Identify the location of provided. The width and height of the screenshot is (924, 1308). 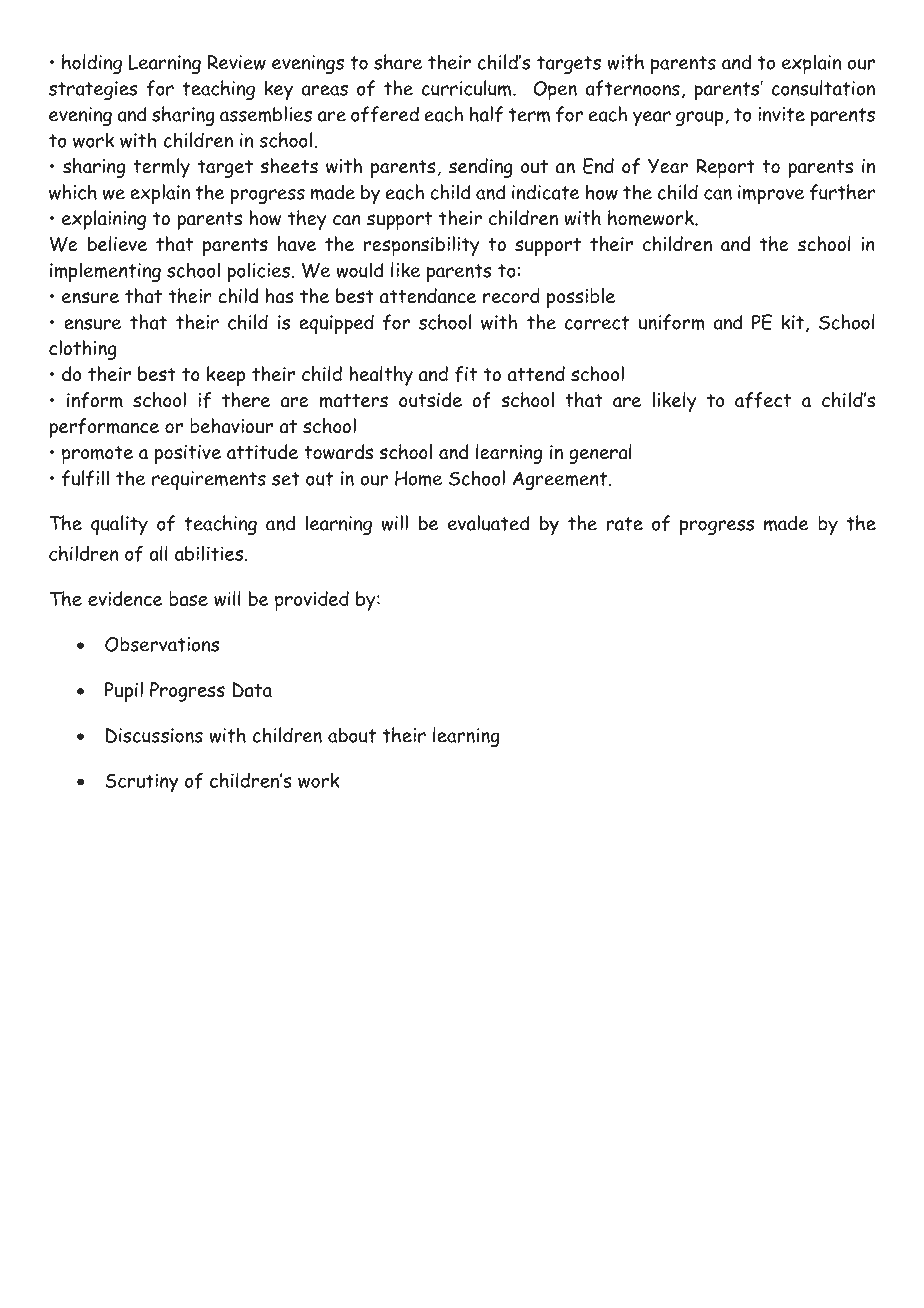
(312, 601).
